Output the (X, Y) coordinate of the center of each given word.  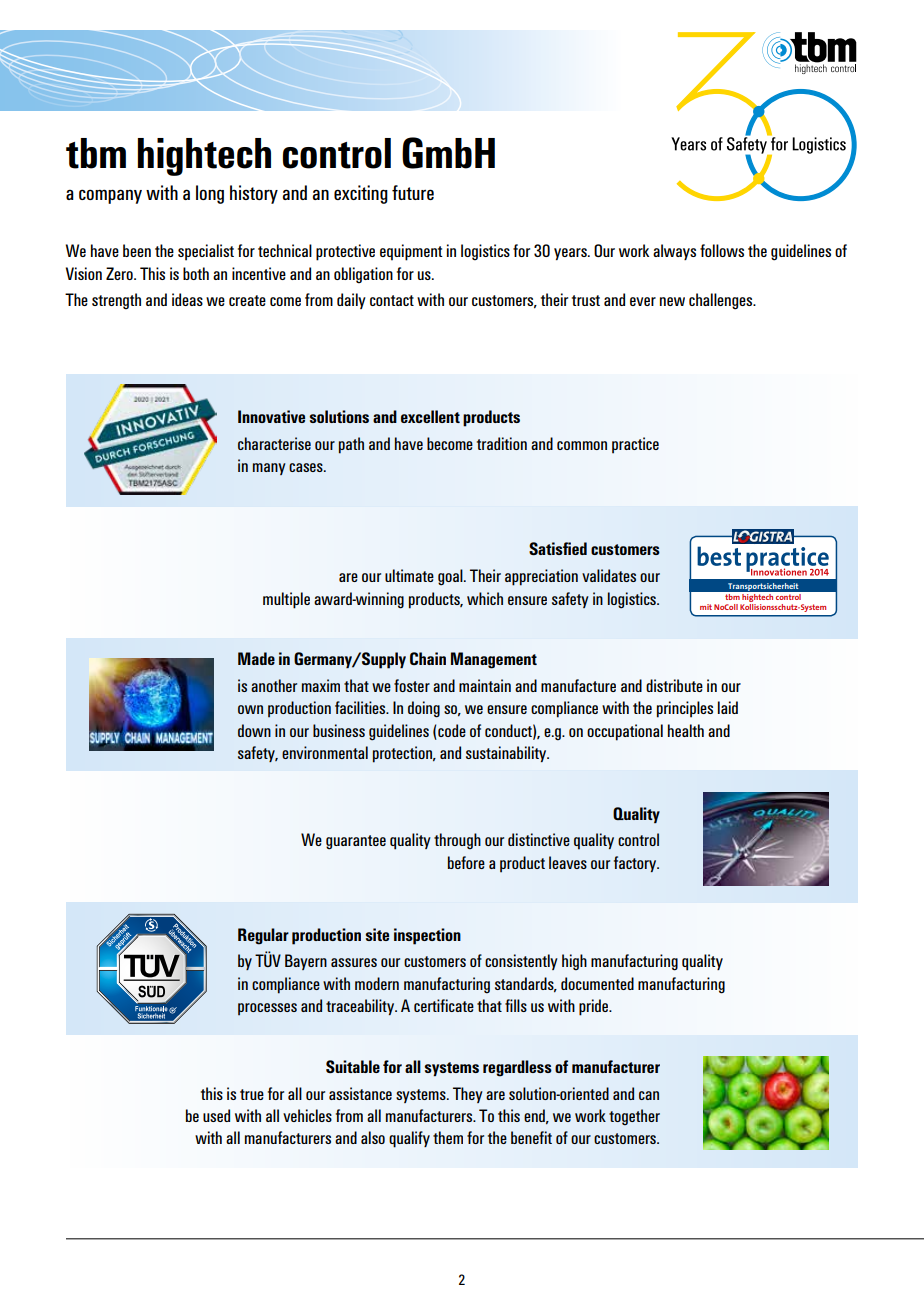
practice (635, 445)
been (137, 250)
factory (636, 864)
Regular (263, 936)
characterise (274, 443)
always (674, 252)
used (216, 1115)
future (413, 192)
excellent (430, 416)
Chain (428, 658)
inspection (427, 936)
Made (256, 658)
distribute (674, 685)
